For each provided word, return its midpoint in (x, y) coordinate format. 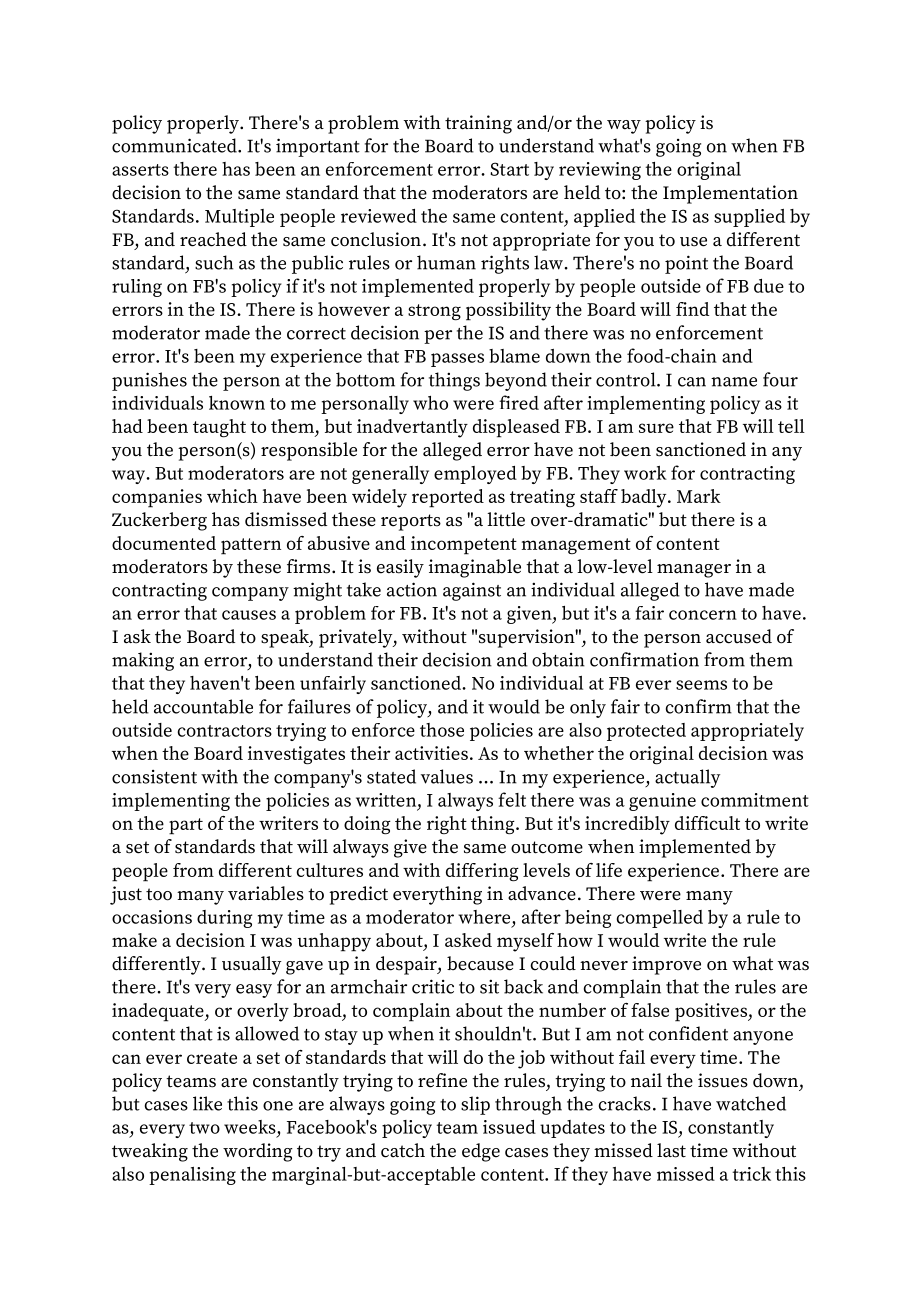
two (204, 1128)
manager (694, 571)
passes (457, 360)
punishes (149, 381)
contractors (224, 731)
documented (164, 543)
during (224, 919)
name (734, 382)
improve (666, 965)
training (478, 124)
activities (431, 753)
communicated (175, 145)
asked (468, 940)
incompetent (464, 545)
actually (687, 778)
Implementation (730, 194)
